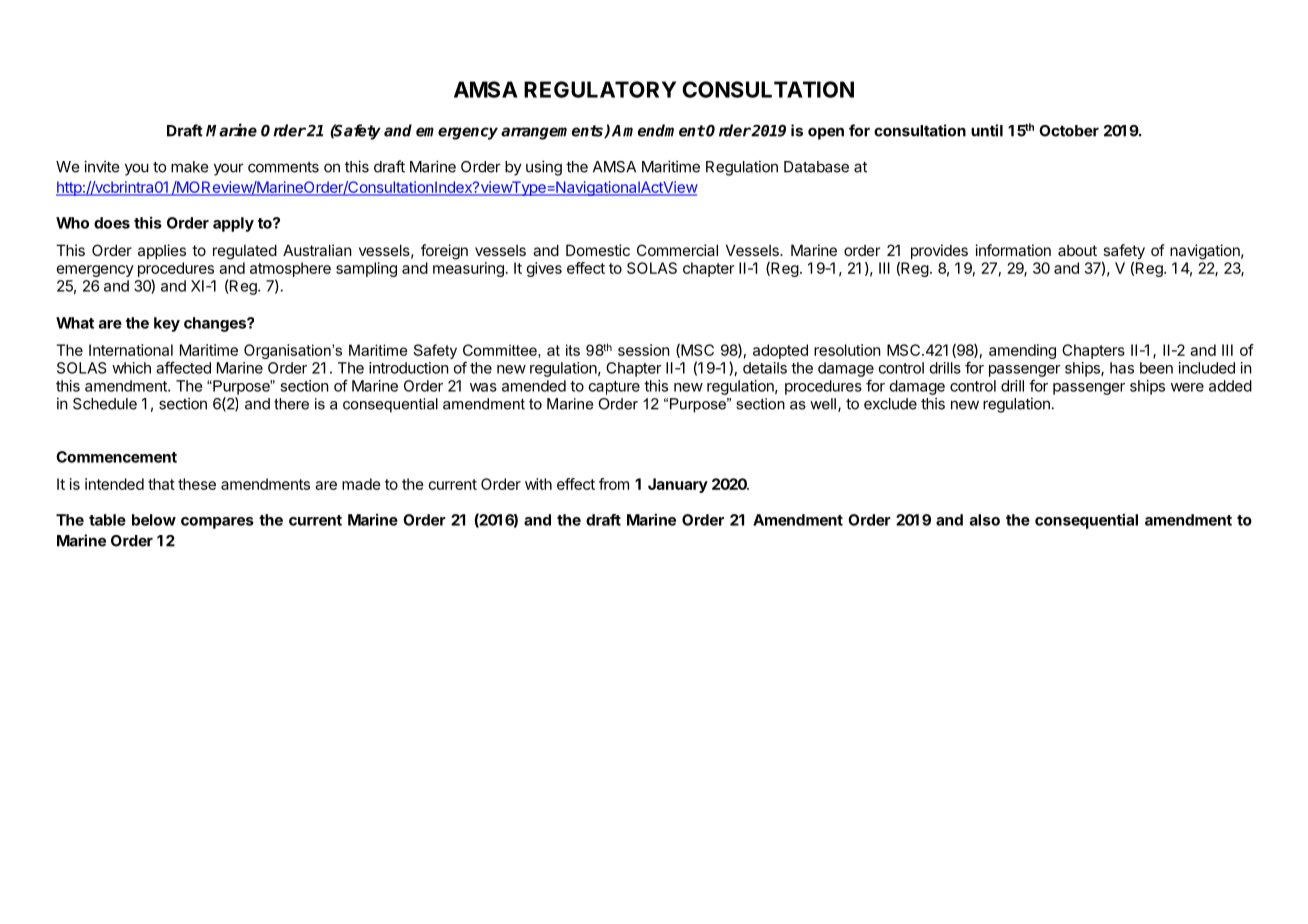 The width and height of the image is (1308, 924). I want to click on October, so click(1069, 131).
